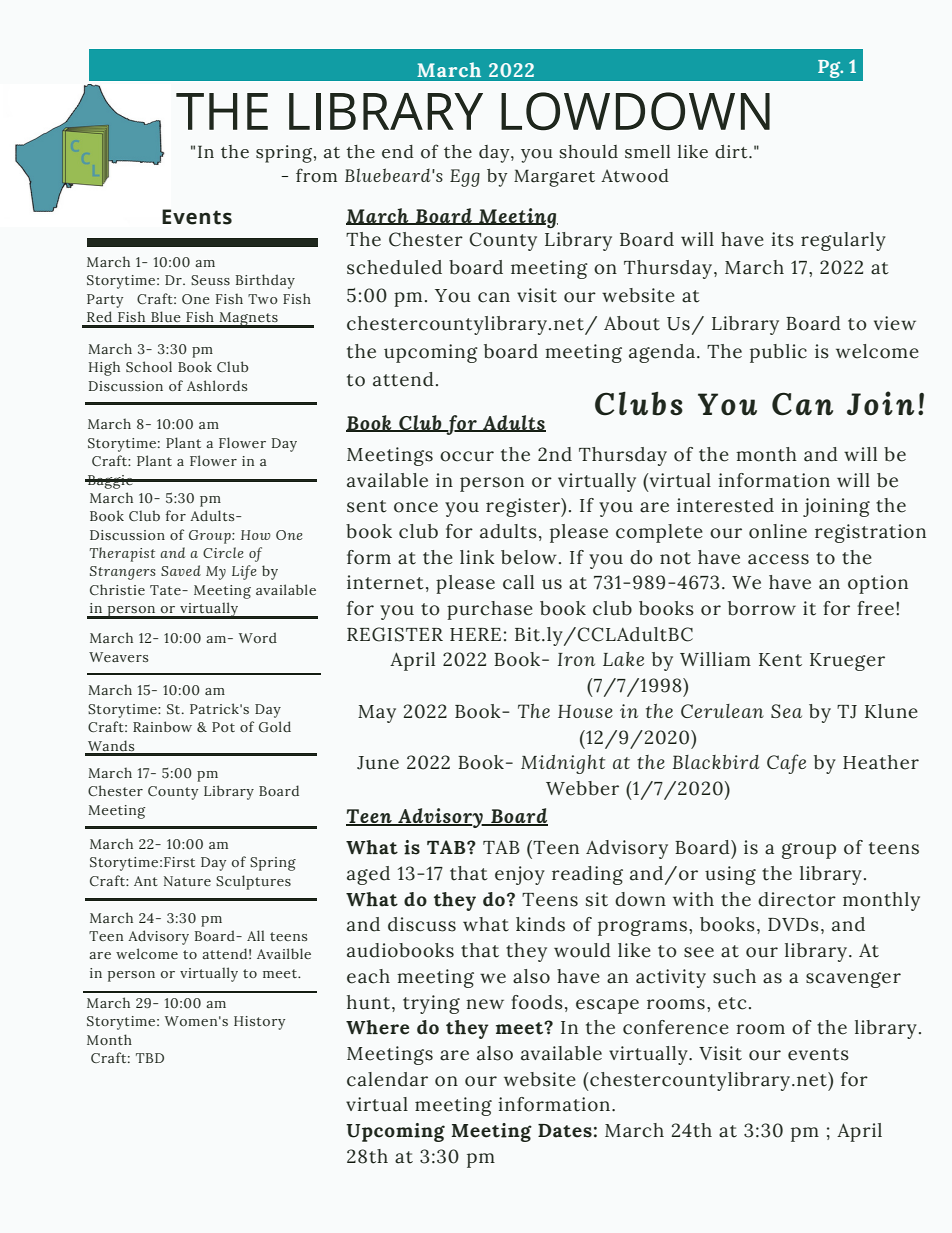  Describe the element at coordinates (778, 559) in the screenshot. I see `access` at that location.
